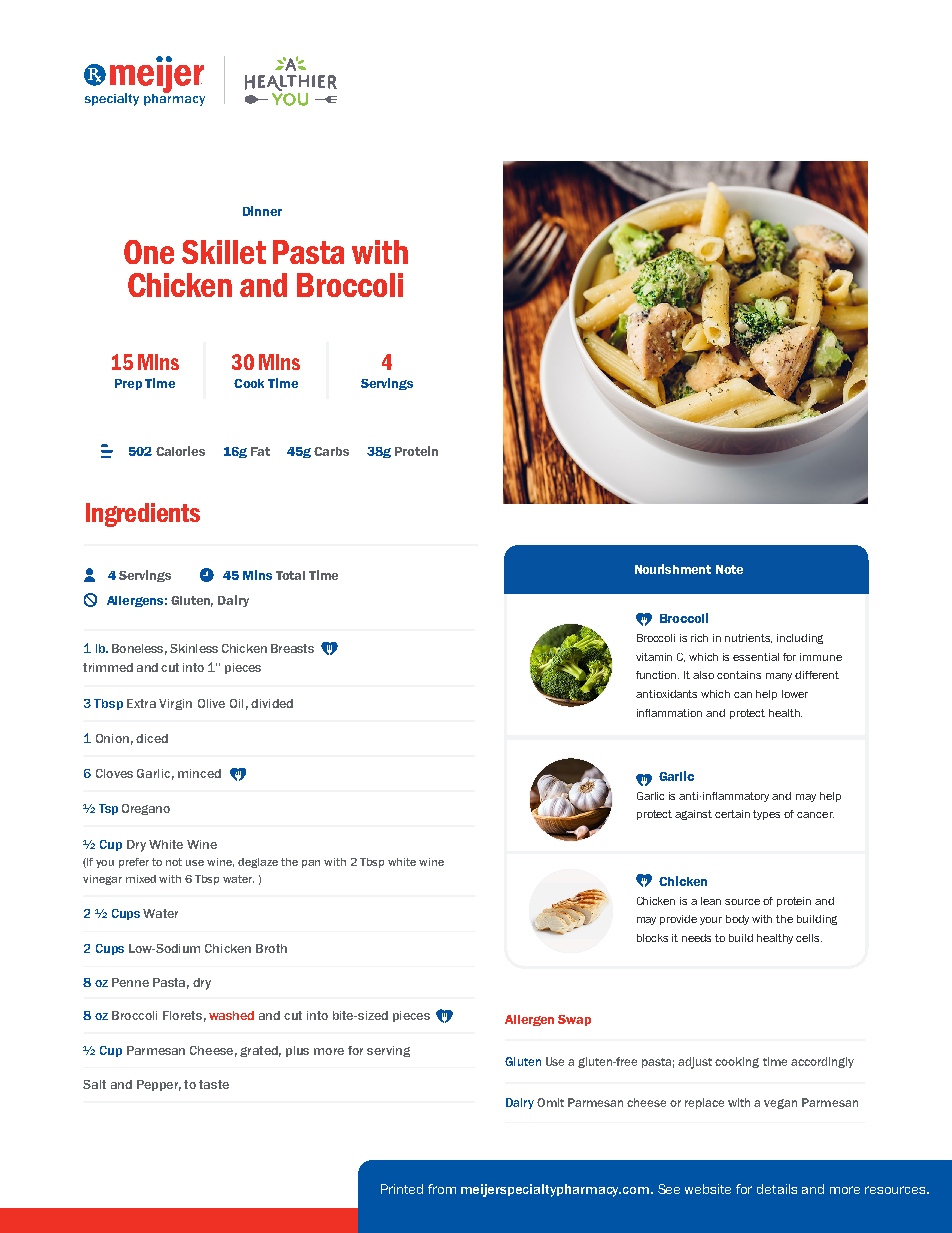 Image resolution: width=952 pixels, height=1233 pixels. I want to click on taste, so click(214, 1084).
